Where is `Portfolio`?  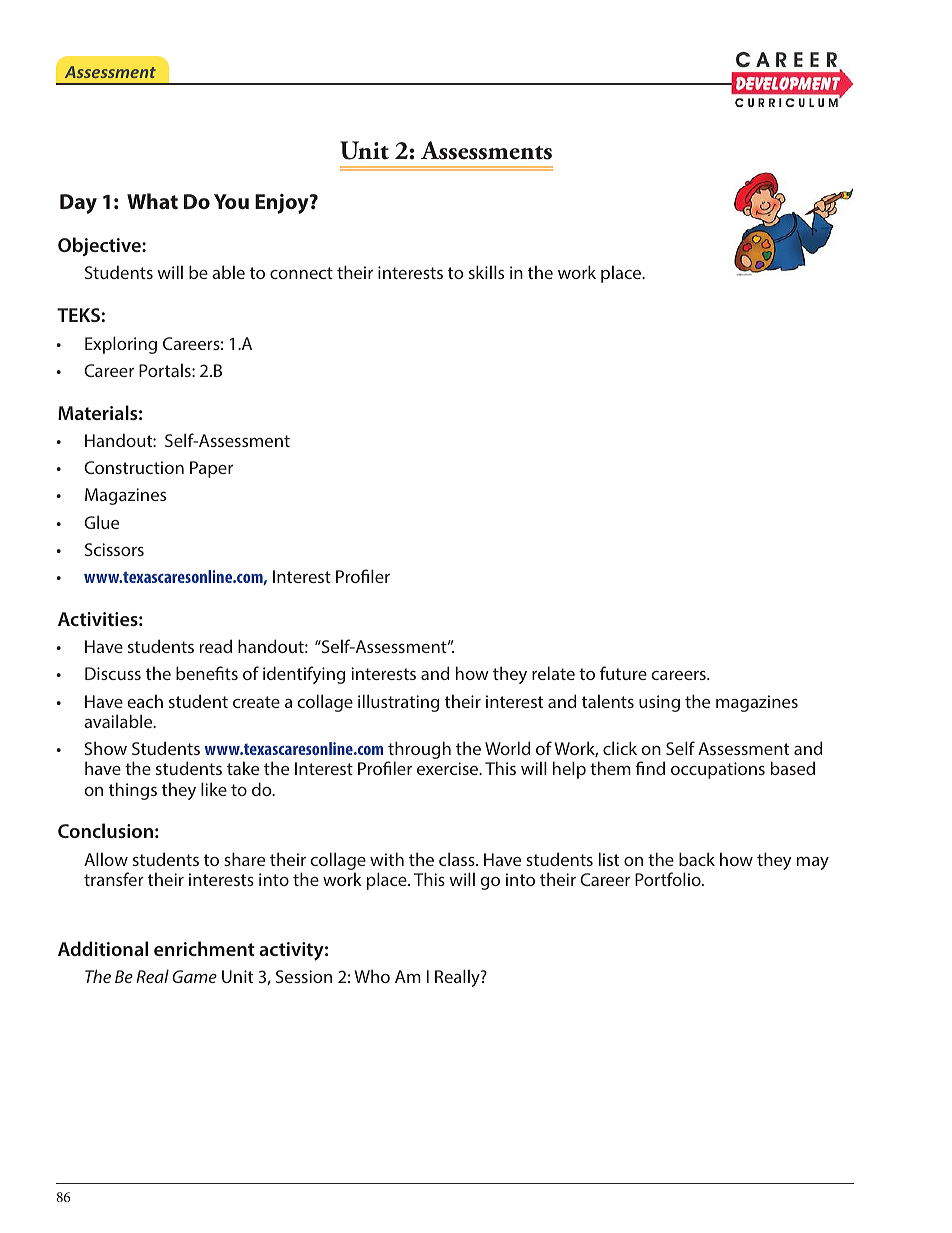 Portfolio is located at coordinates (669, 879).
